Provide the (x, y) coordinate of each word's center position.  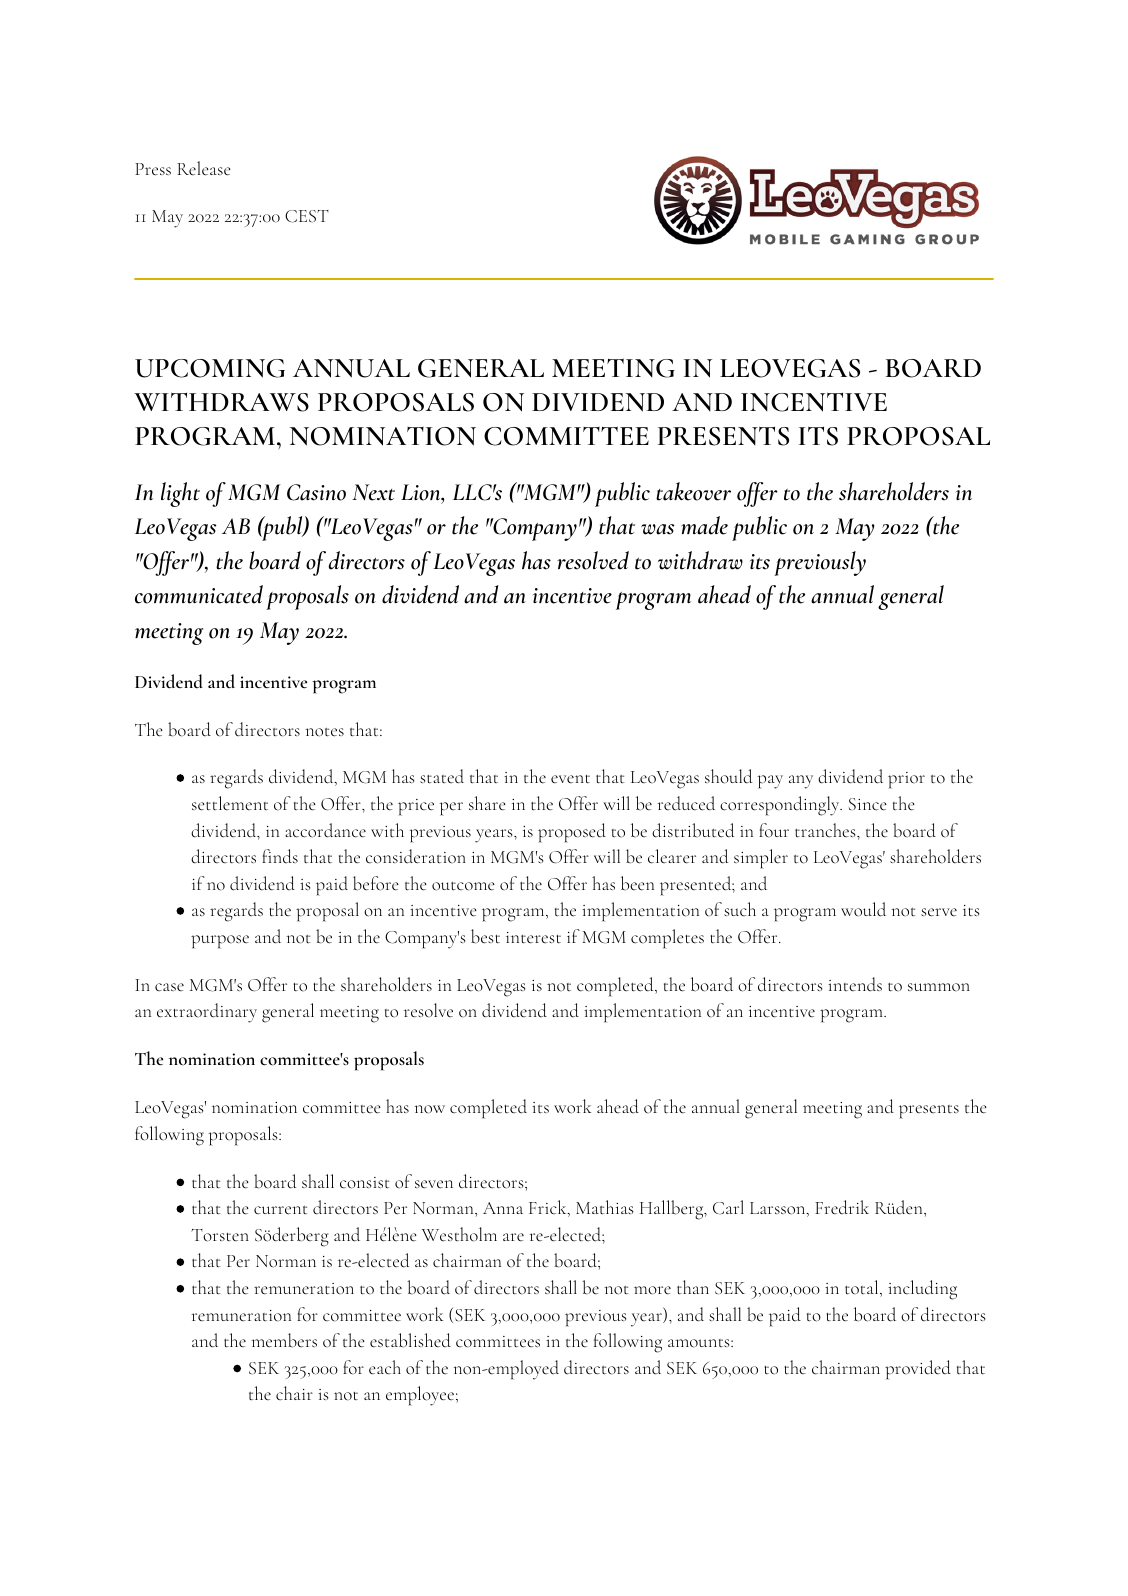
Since (868, 804)
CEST (307, 216)
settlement (230, 803)
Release (204, 168)
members (284, 1340)
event (570, 779)
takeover (693, 491)
